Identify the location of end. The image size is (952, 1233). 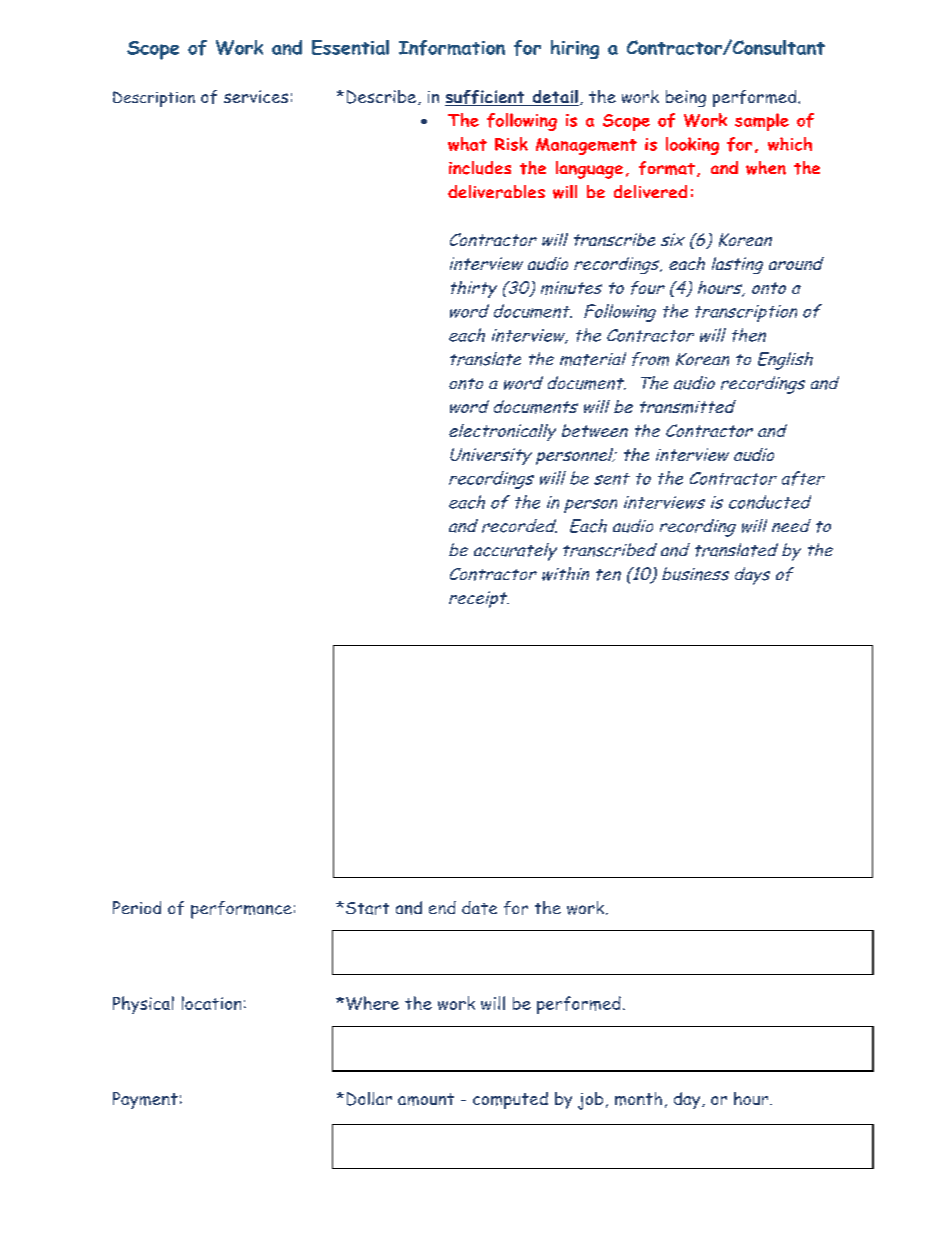
(442, 907).
